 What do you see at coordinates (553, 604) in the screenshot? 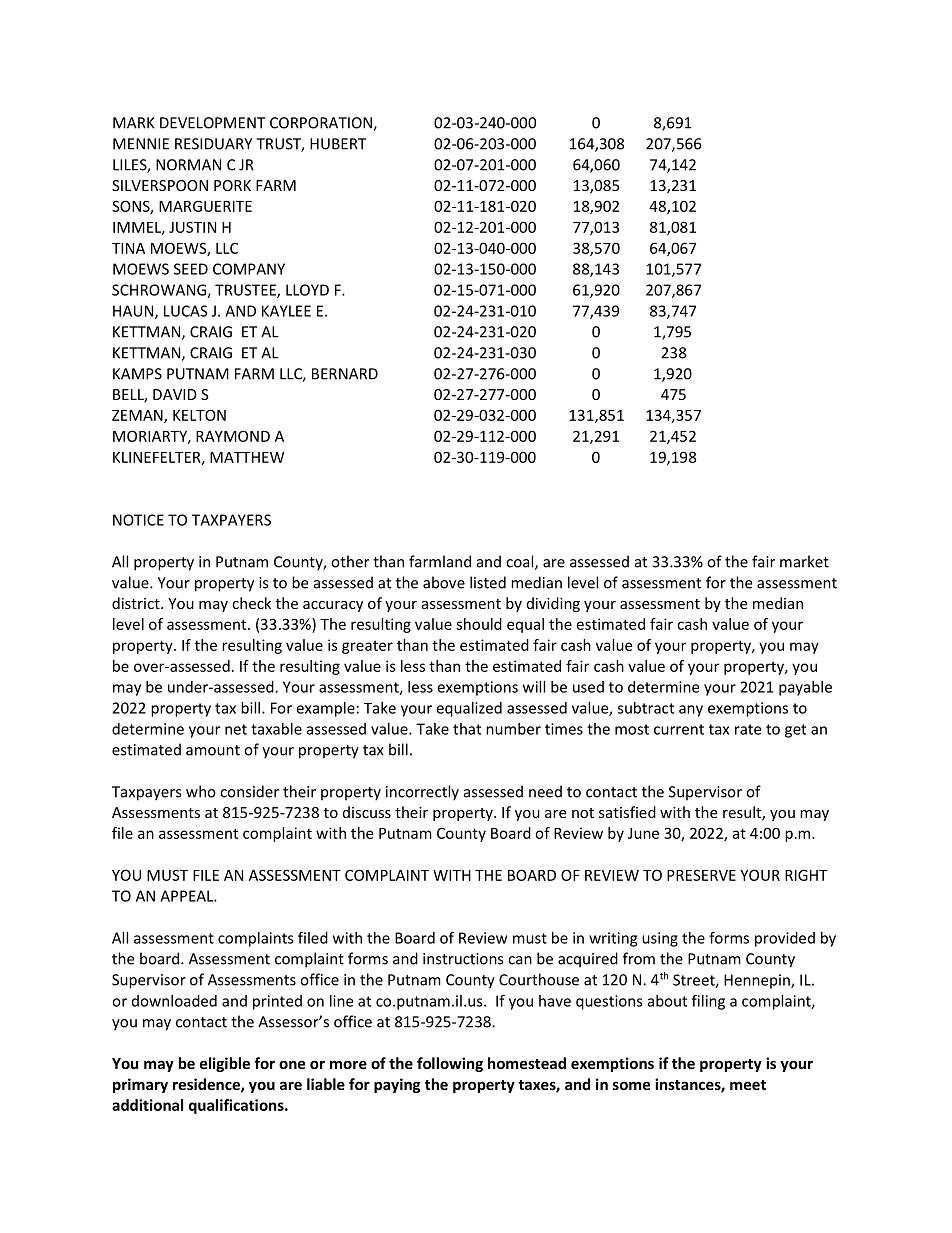
I see `dividing` at bounding box center [553, 604].
